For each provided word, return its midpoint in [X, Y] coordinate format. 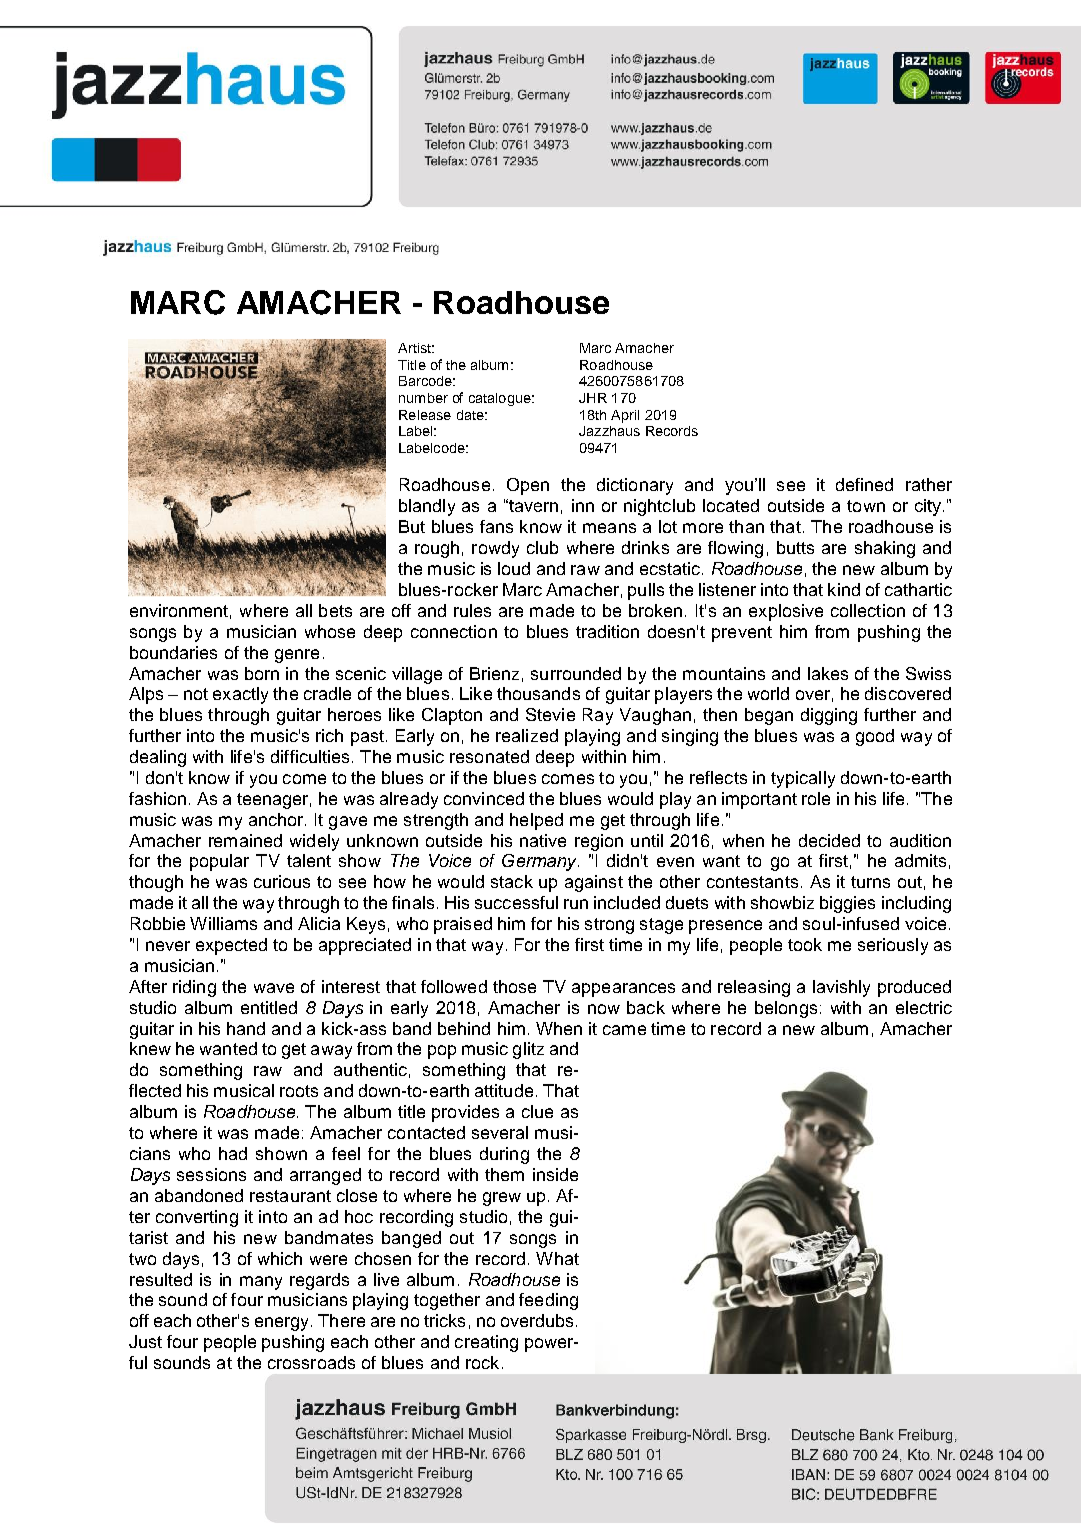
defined [864, 484]
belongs [786, 1009]
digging [829, 716]
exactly [240, 695]
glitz [528, 1050]
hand [246, 1028]
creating [486, 1343]
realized [527, 735]
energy [283, 1324]
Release [425, 415]
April [625, 416]
